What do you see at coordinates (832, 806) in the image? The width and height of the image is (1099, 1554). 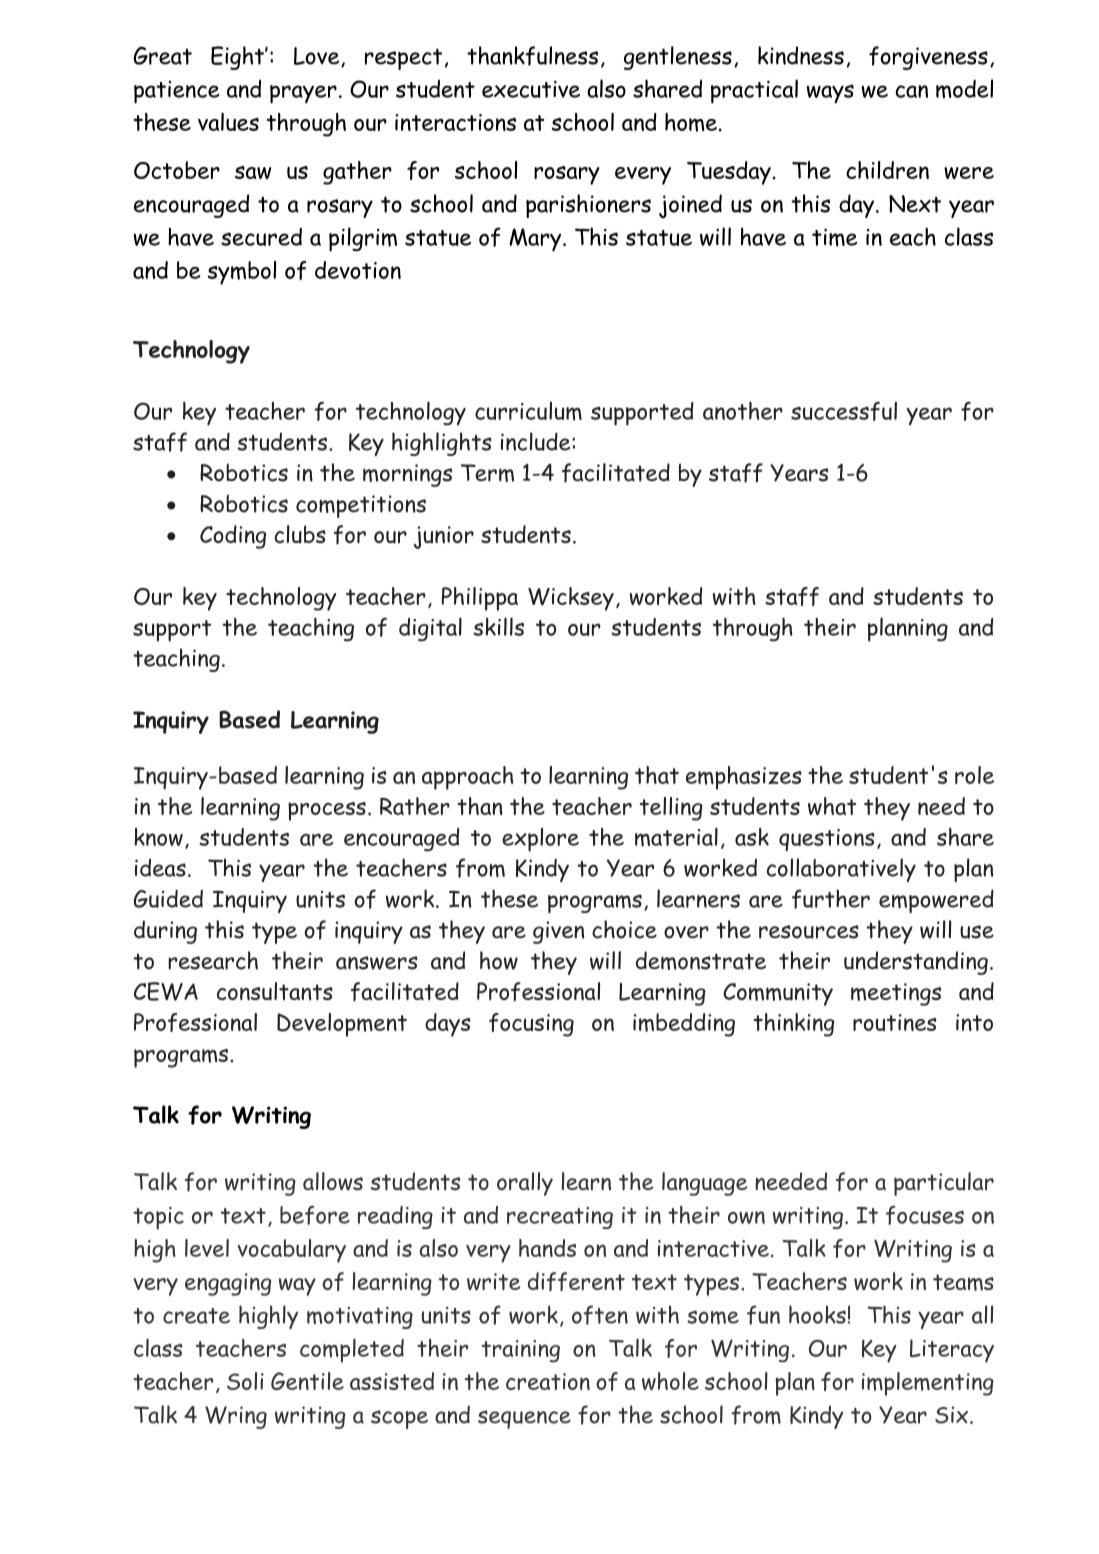 I see `what` at bounding box center [832, 806].
